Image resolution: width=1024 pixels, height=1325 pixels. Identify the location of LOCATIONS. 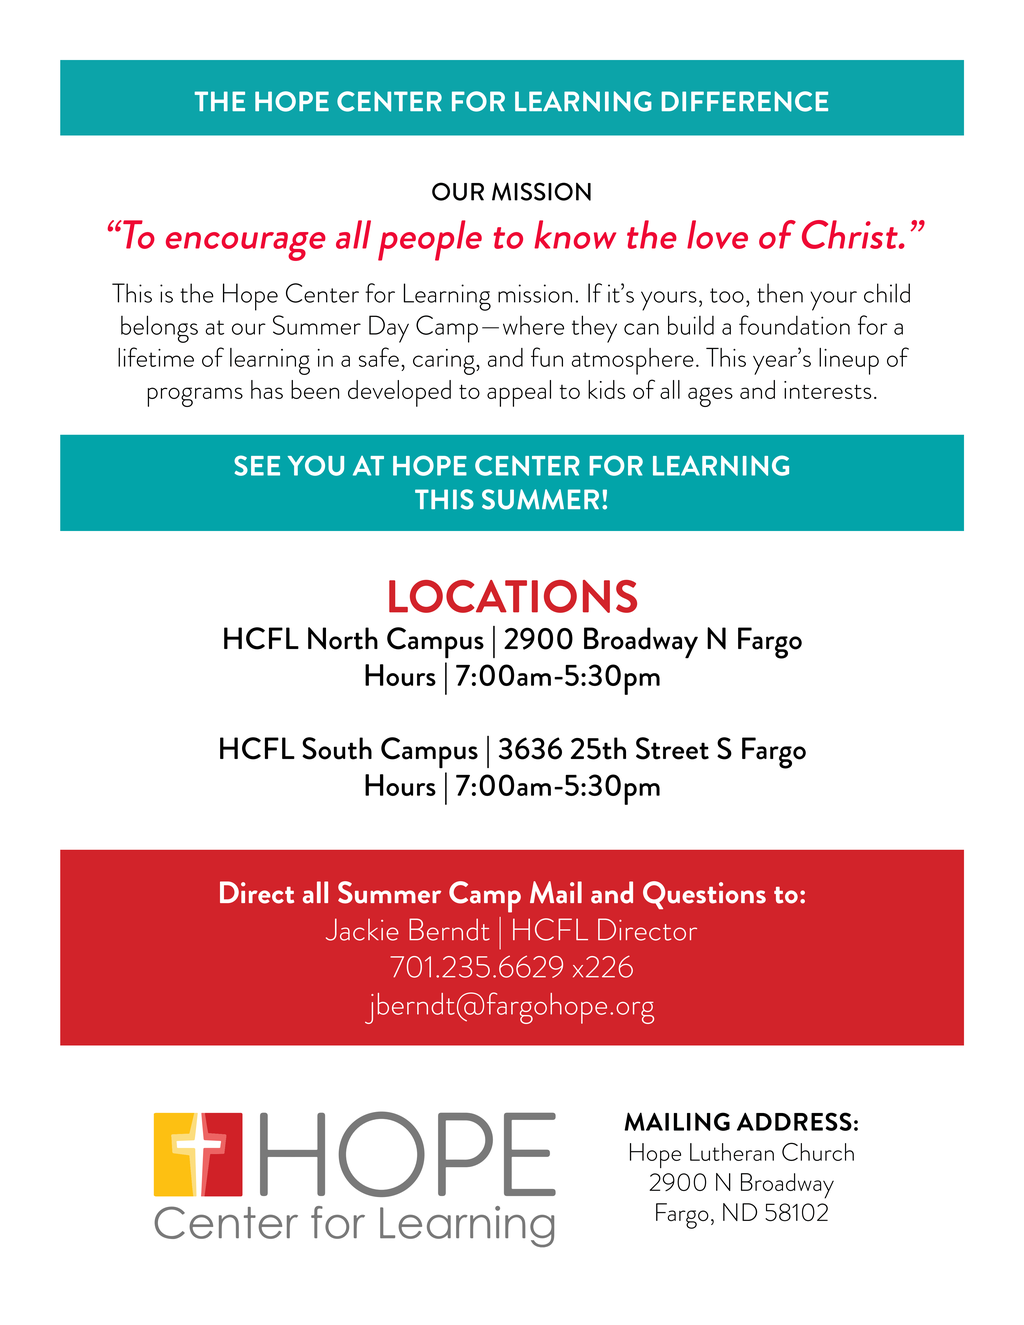
(513, 596).
